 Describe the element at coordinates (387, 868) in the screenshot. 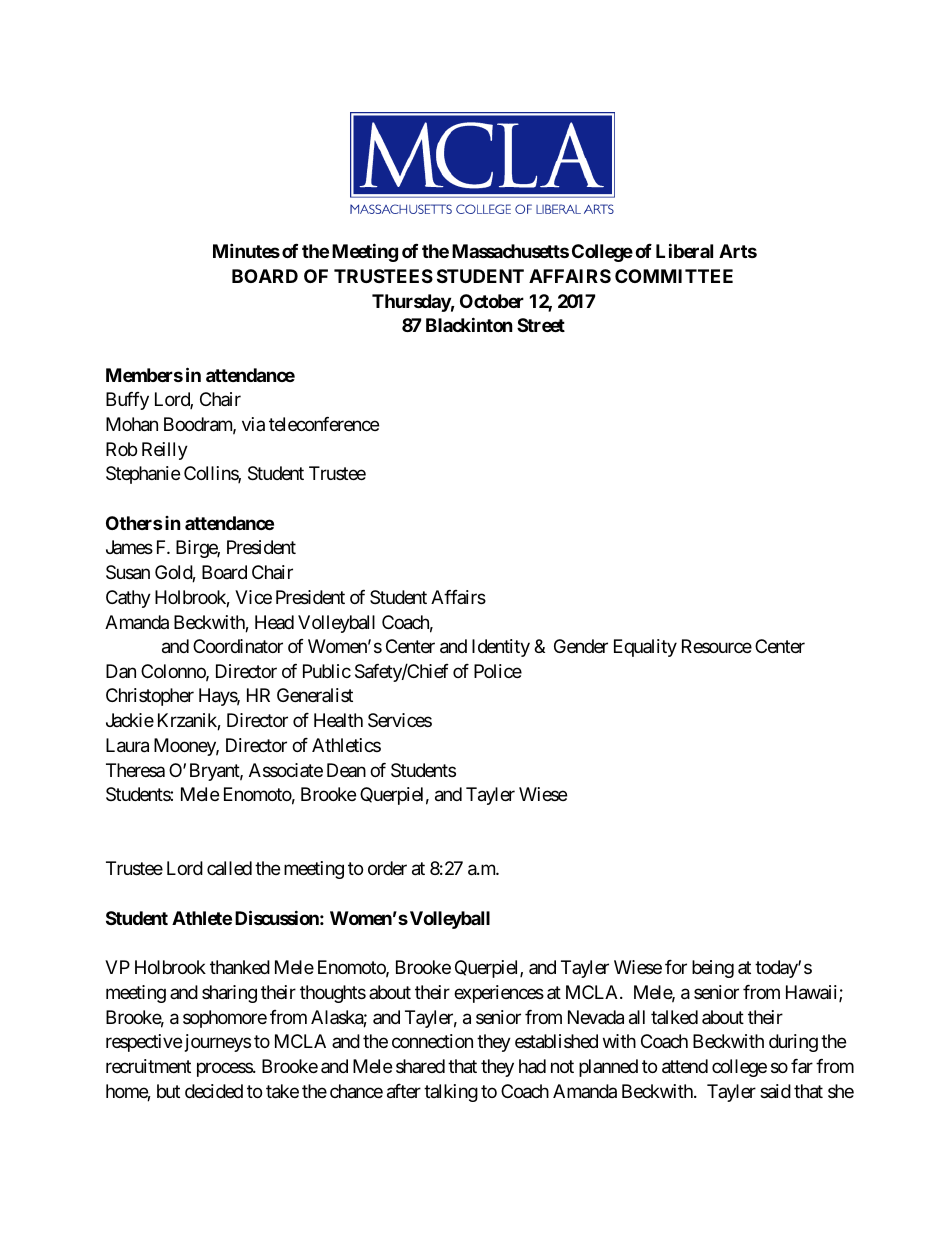

I see `order` at that location.
